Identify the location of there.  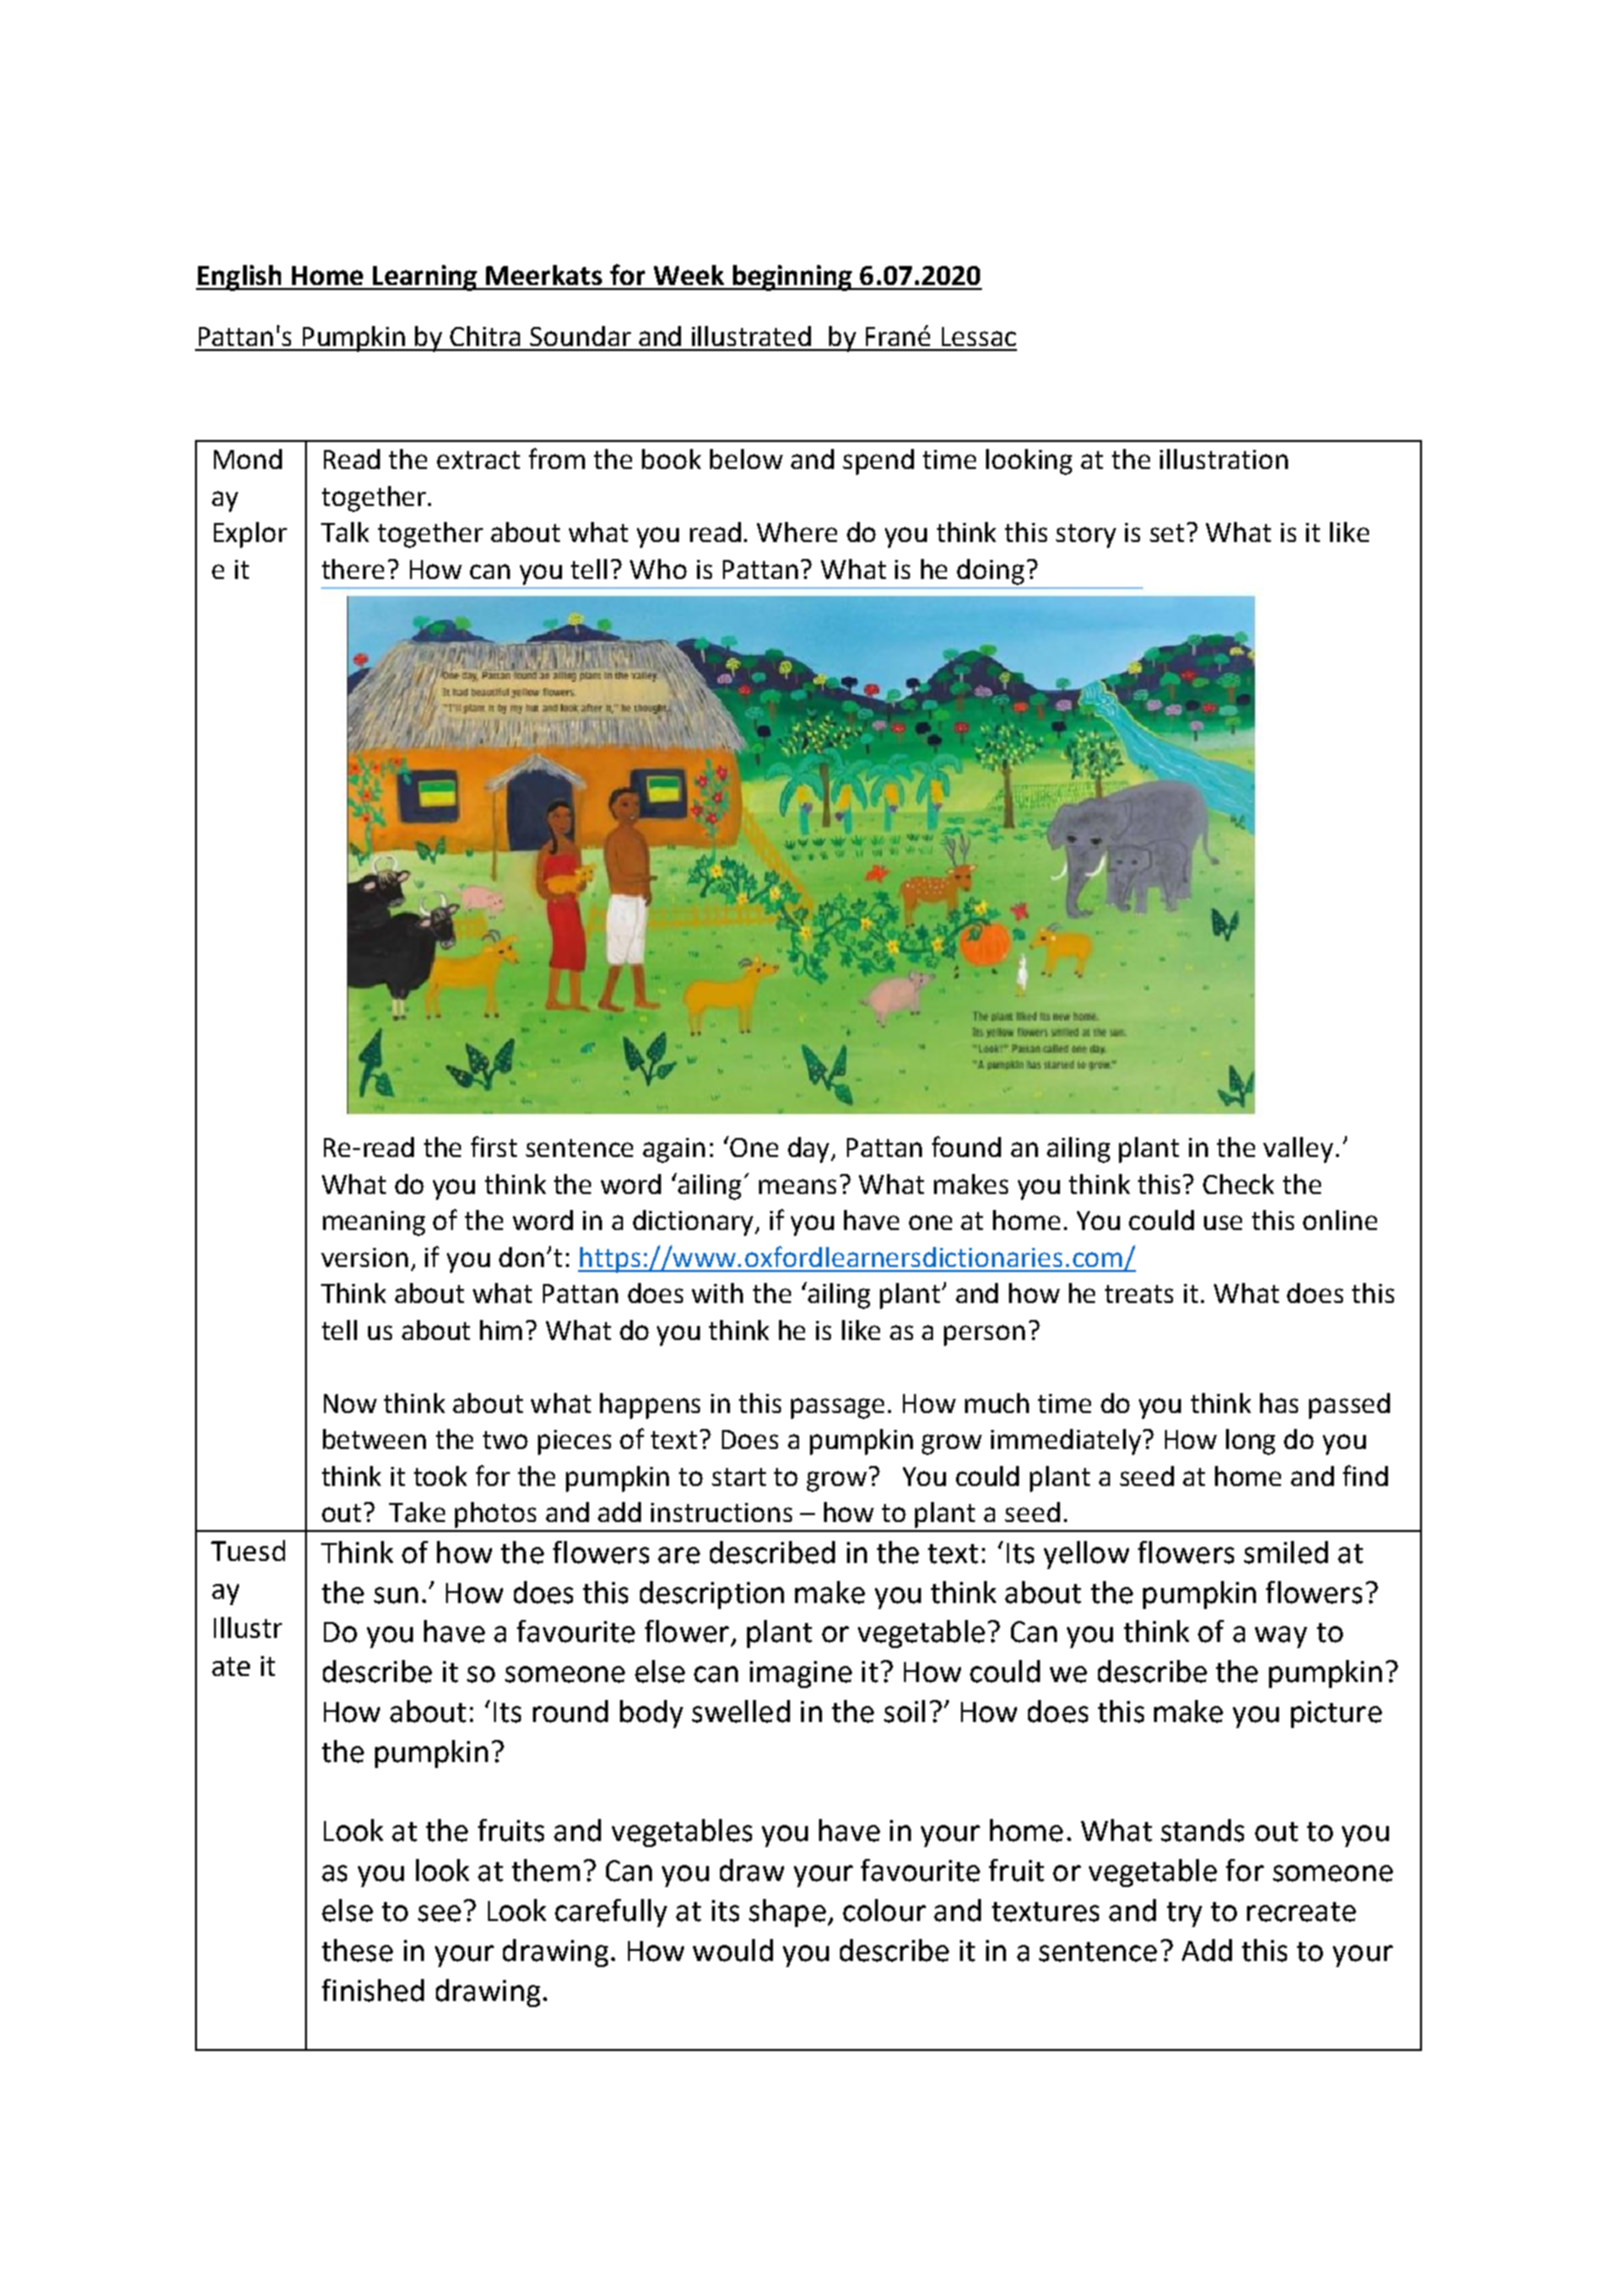
(353, 569).
